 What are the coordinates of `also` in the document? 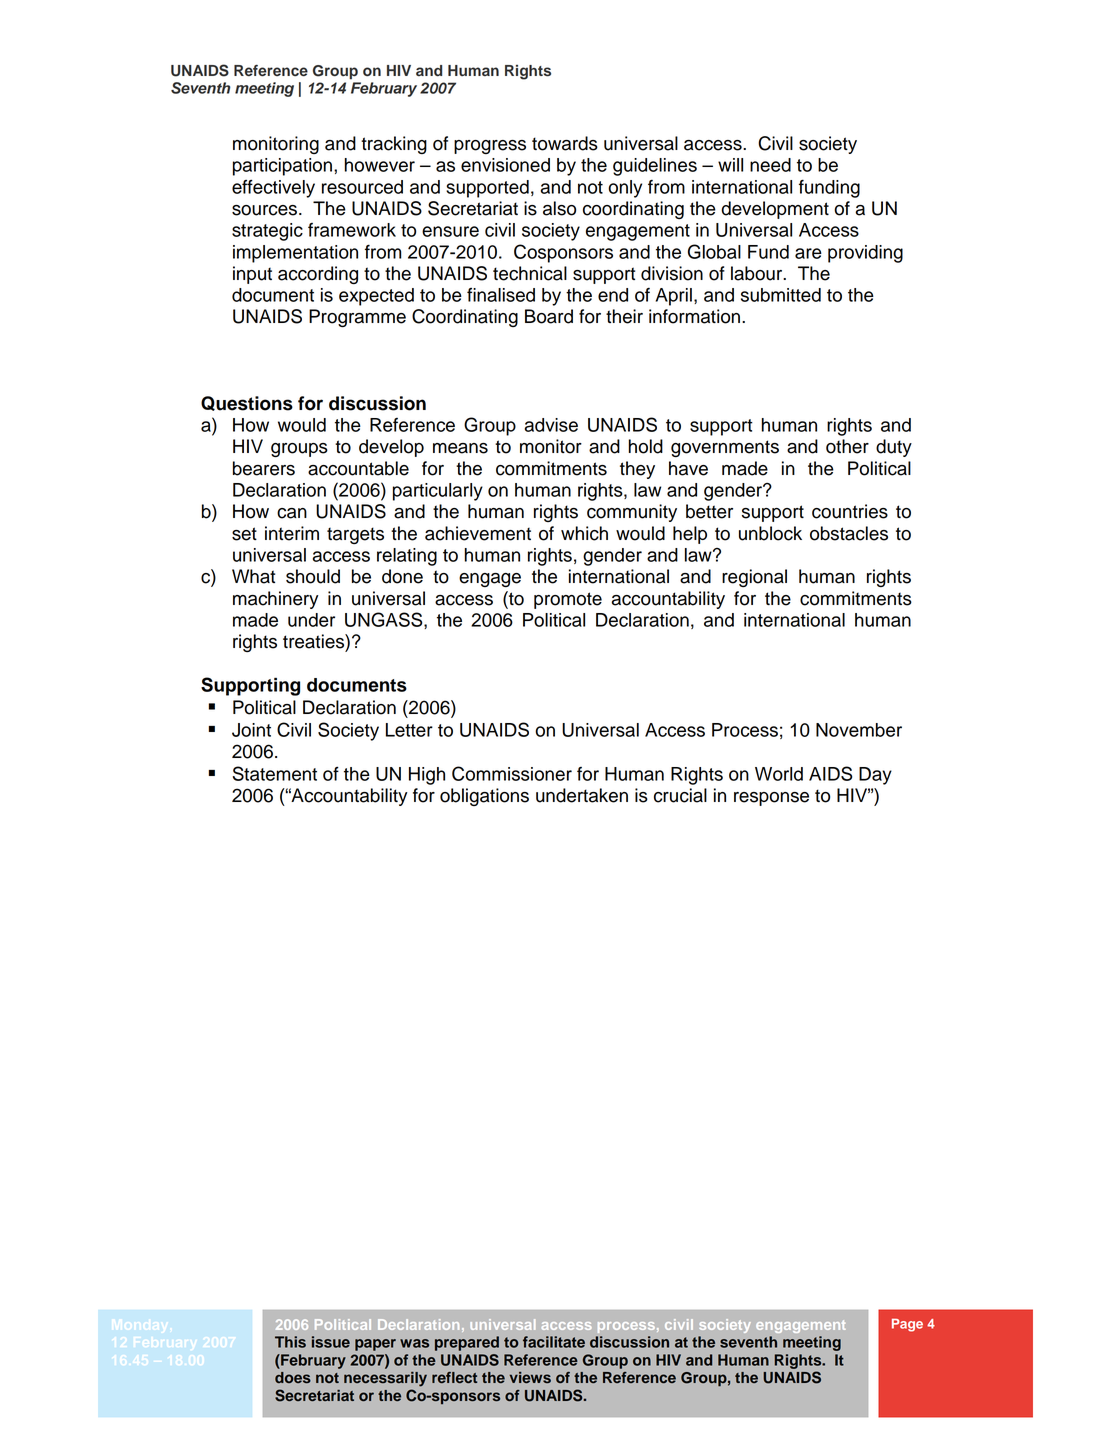 It's located at (559, 208).
